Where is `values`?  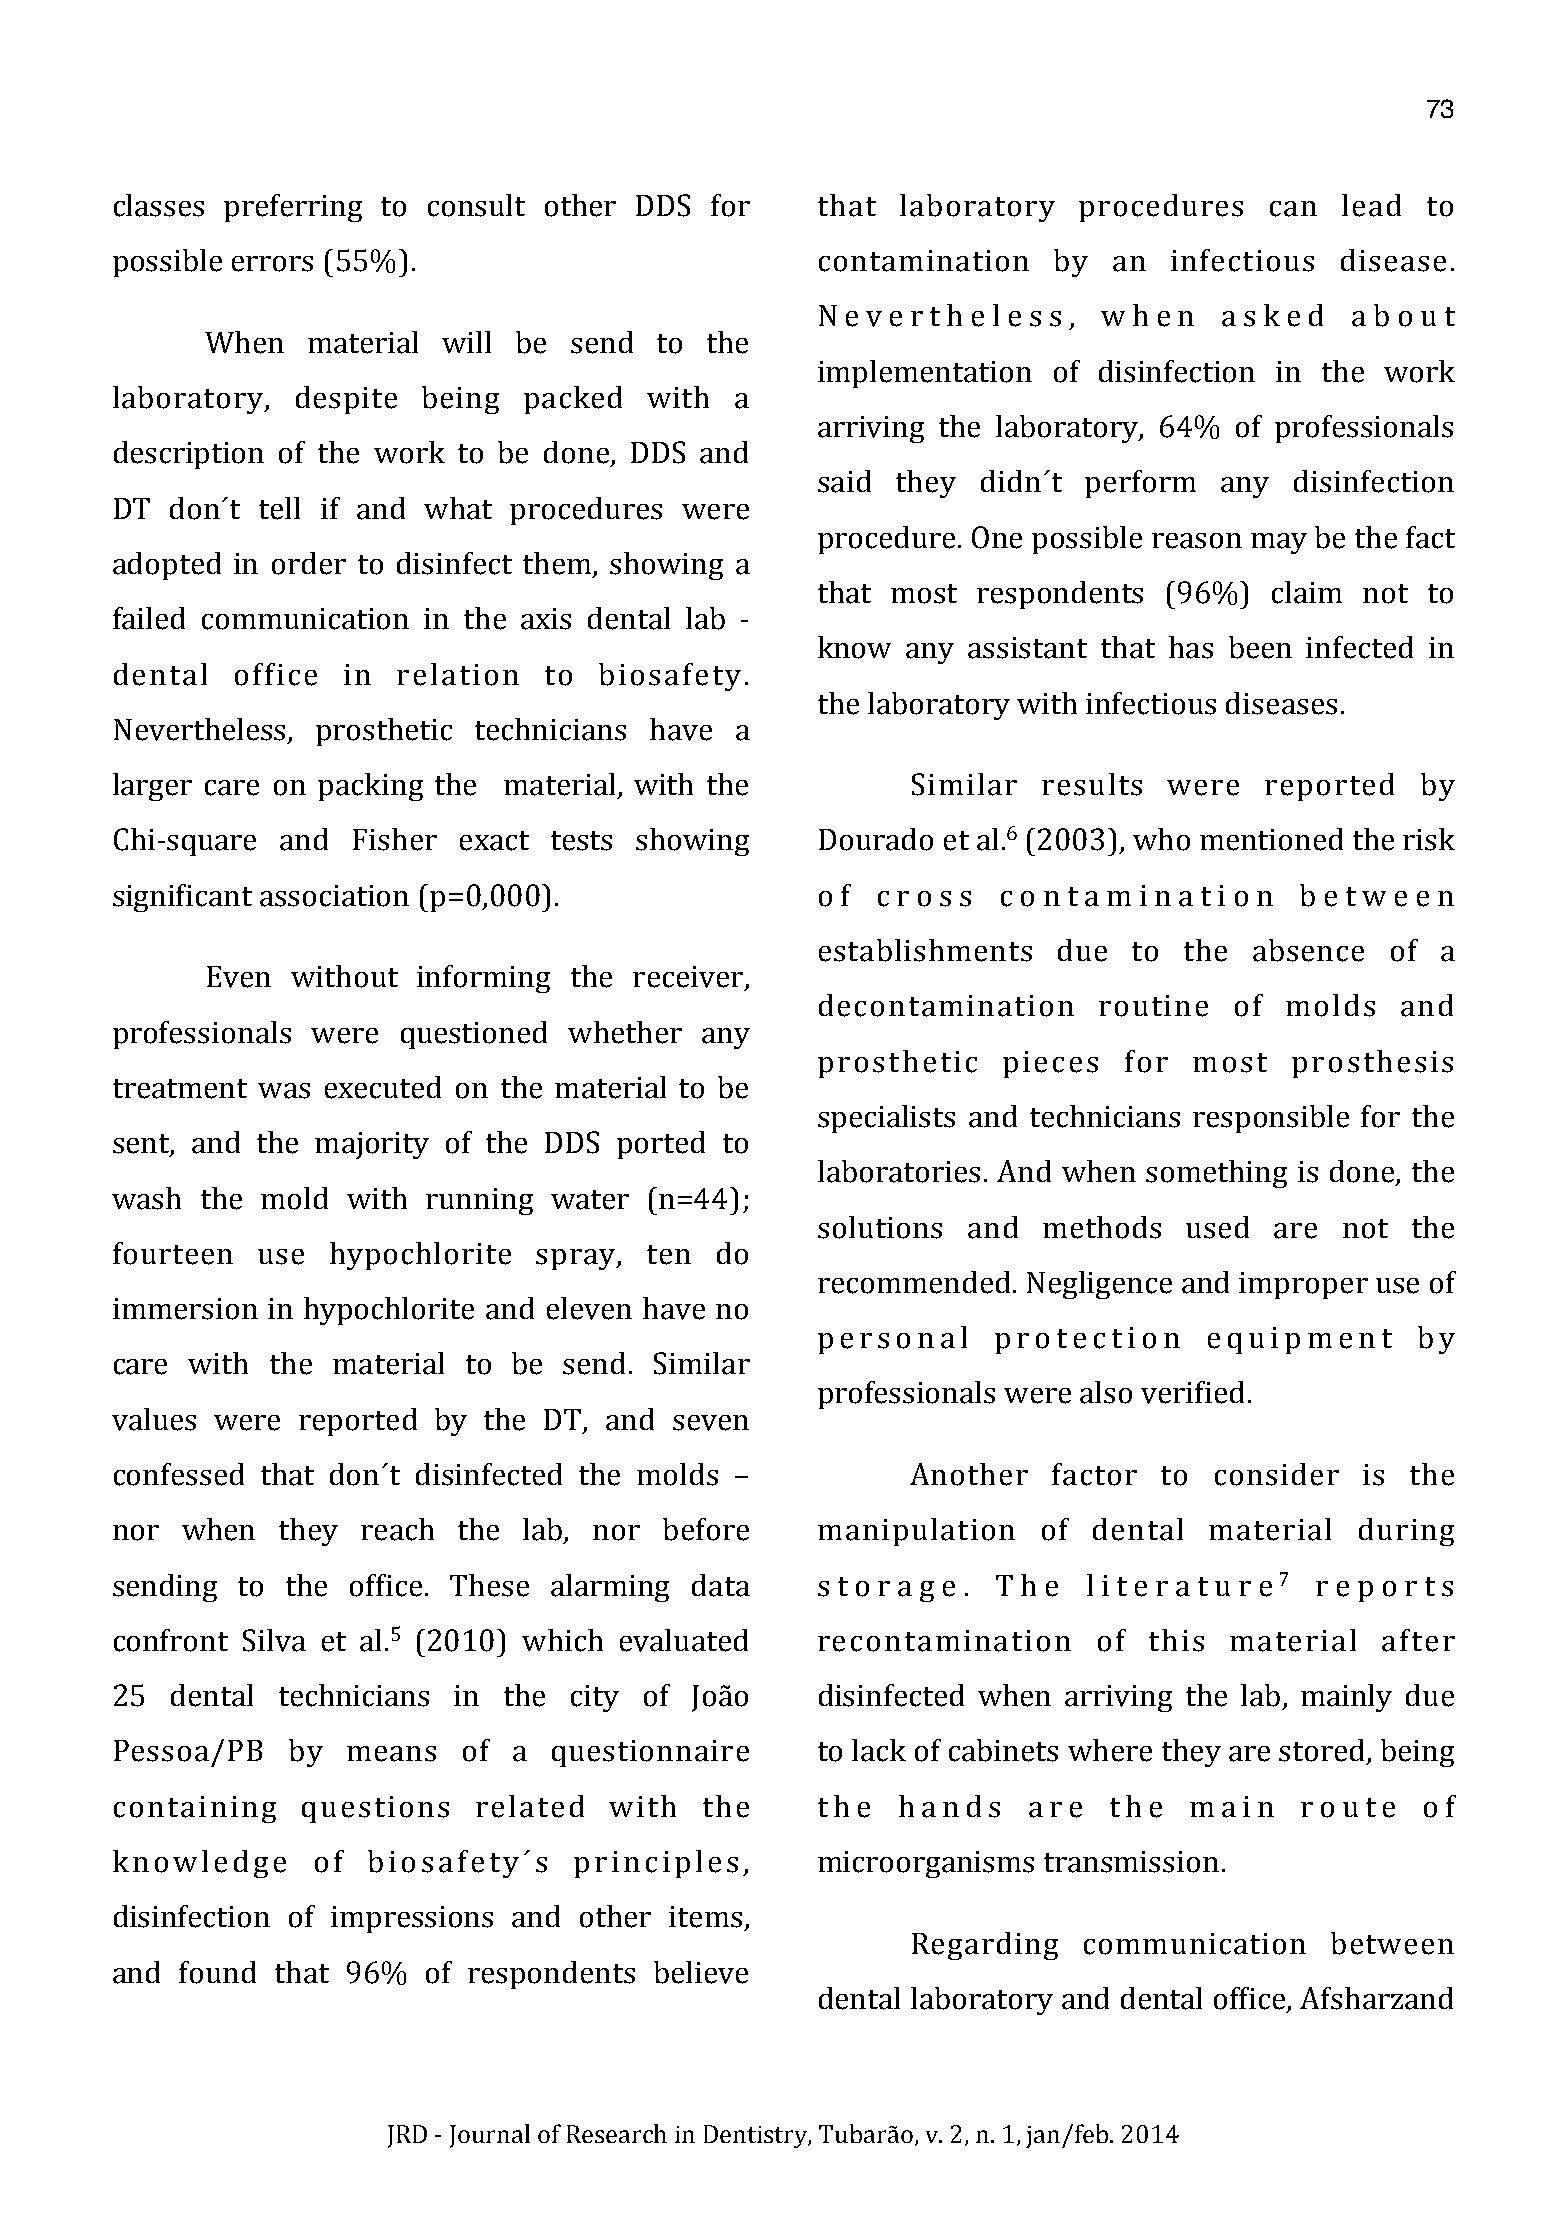 values is located at coordinates (154, 1419).
